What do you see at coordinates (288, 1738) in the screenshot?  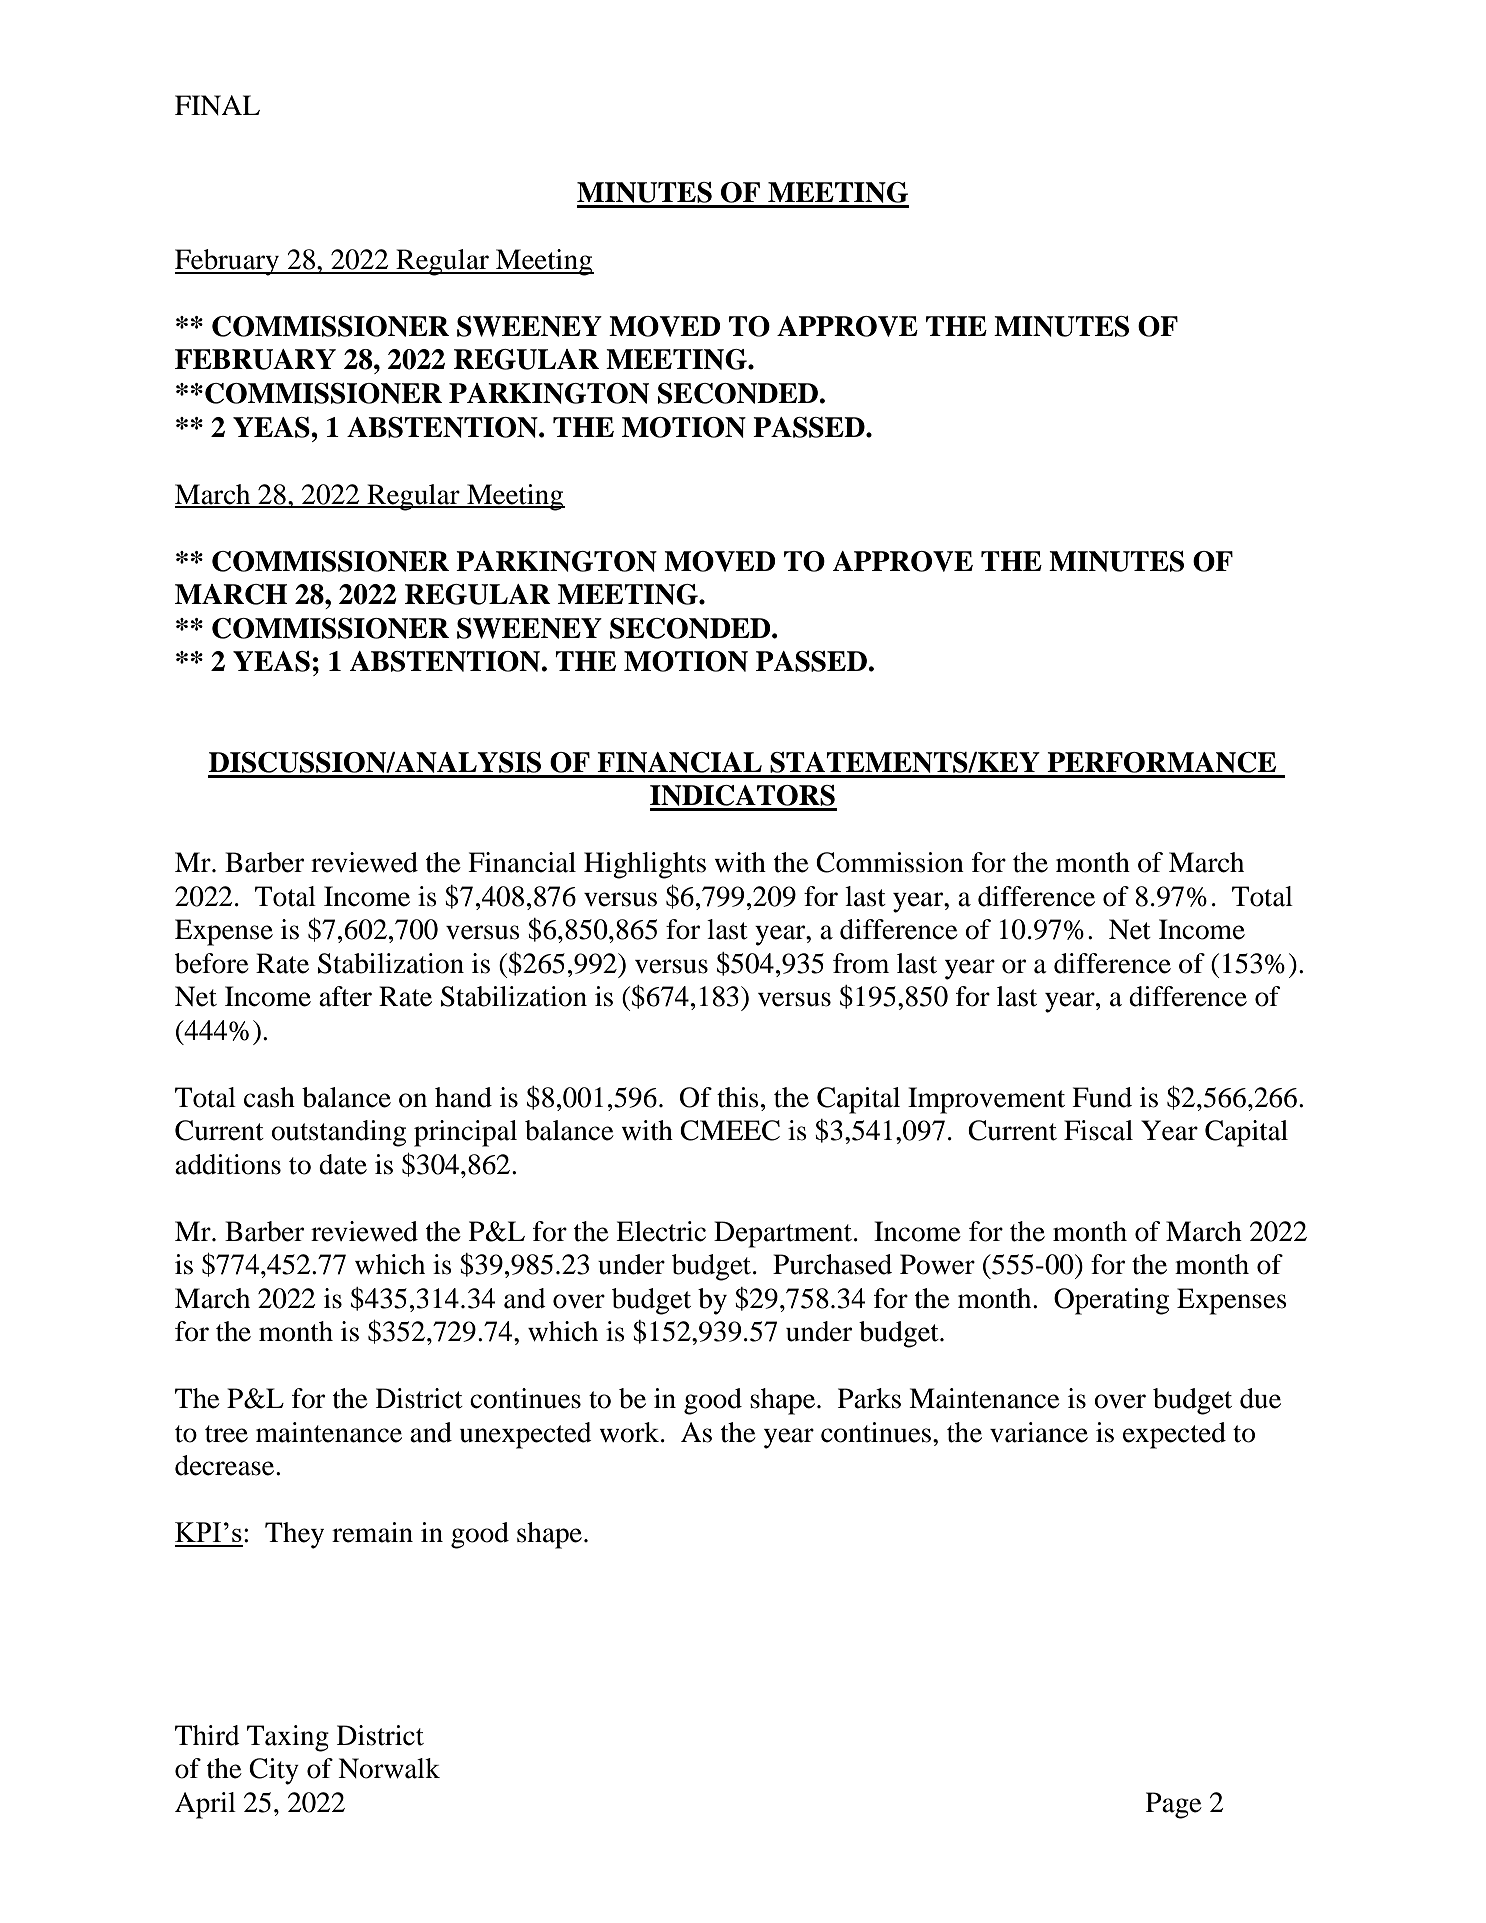 I see `Taxing` at bounding box center [288, 1738].
